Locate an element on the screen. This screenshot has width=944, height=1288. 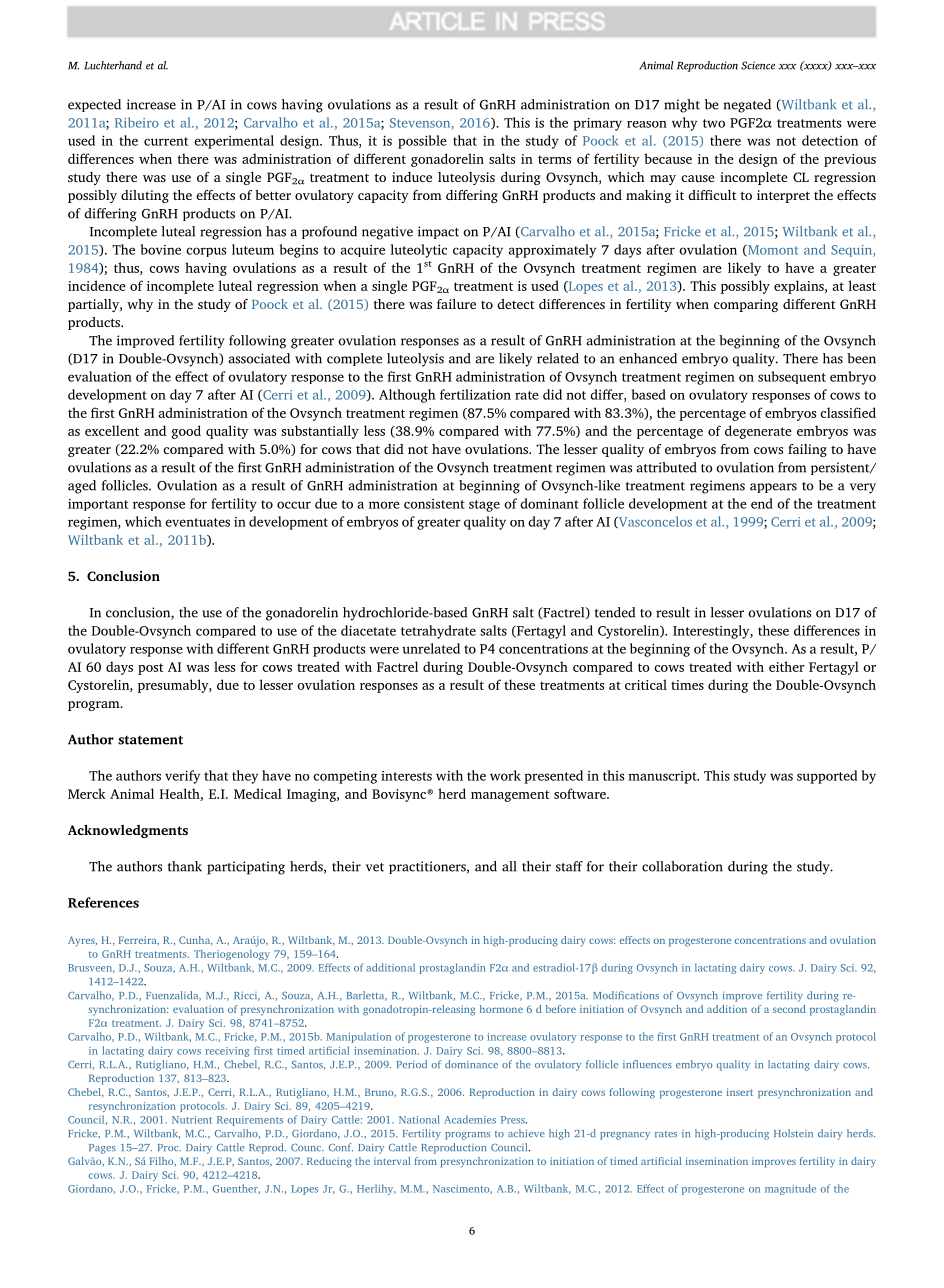
failure is located at coordinates (456, 304).
